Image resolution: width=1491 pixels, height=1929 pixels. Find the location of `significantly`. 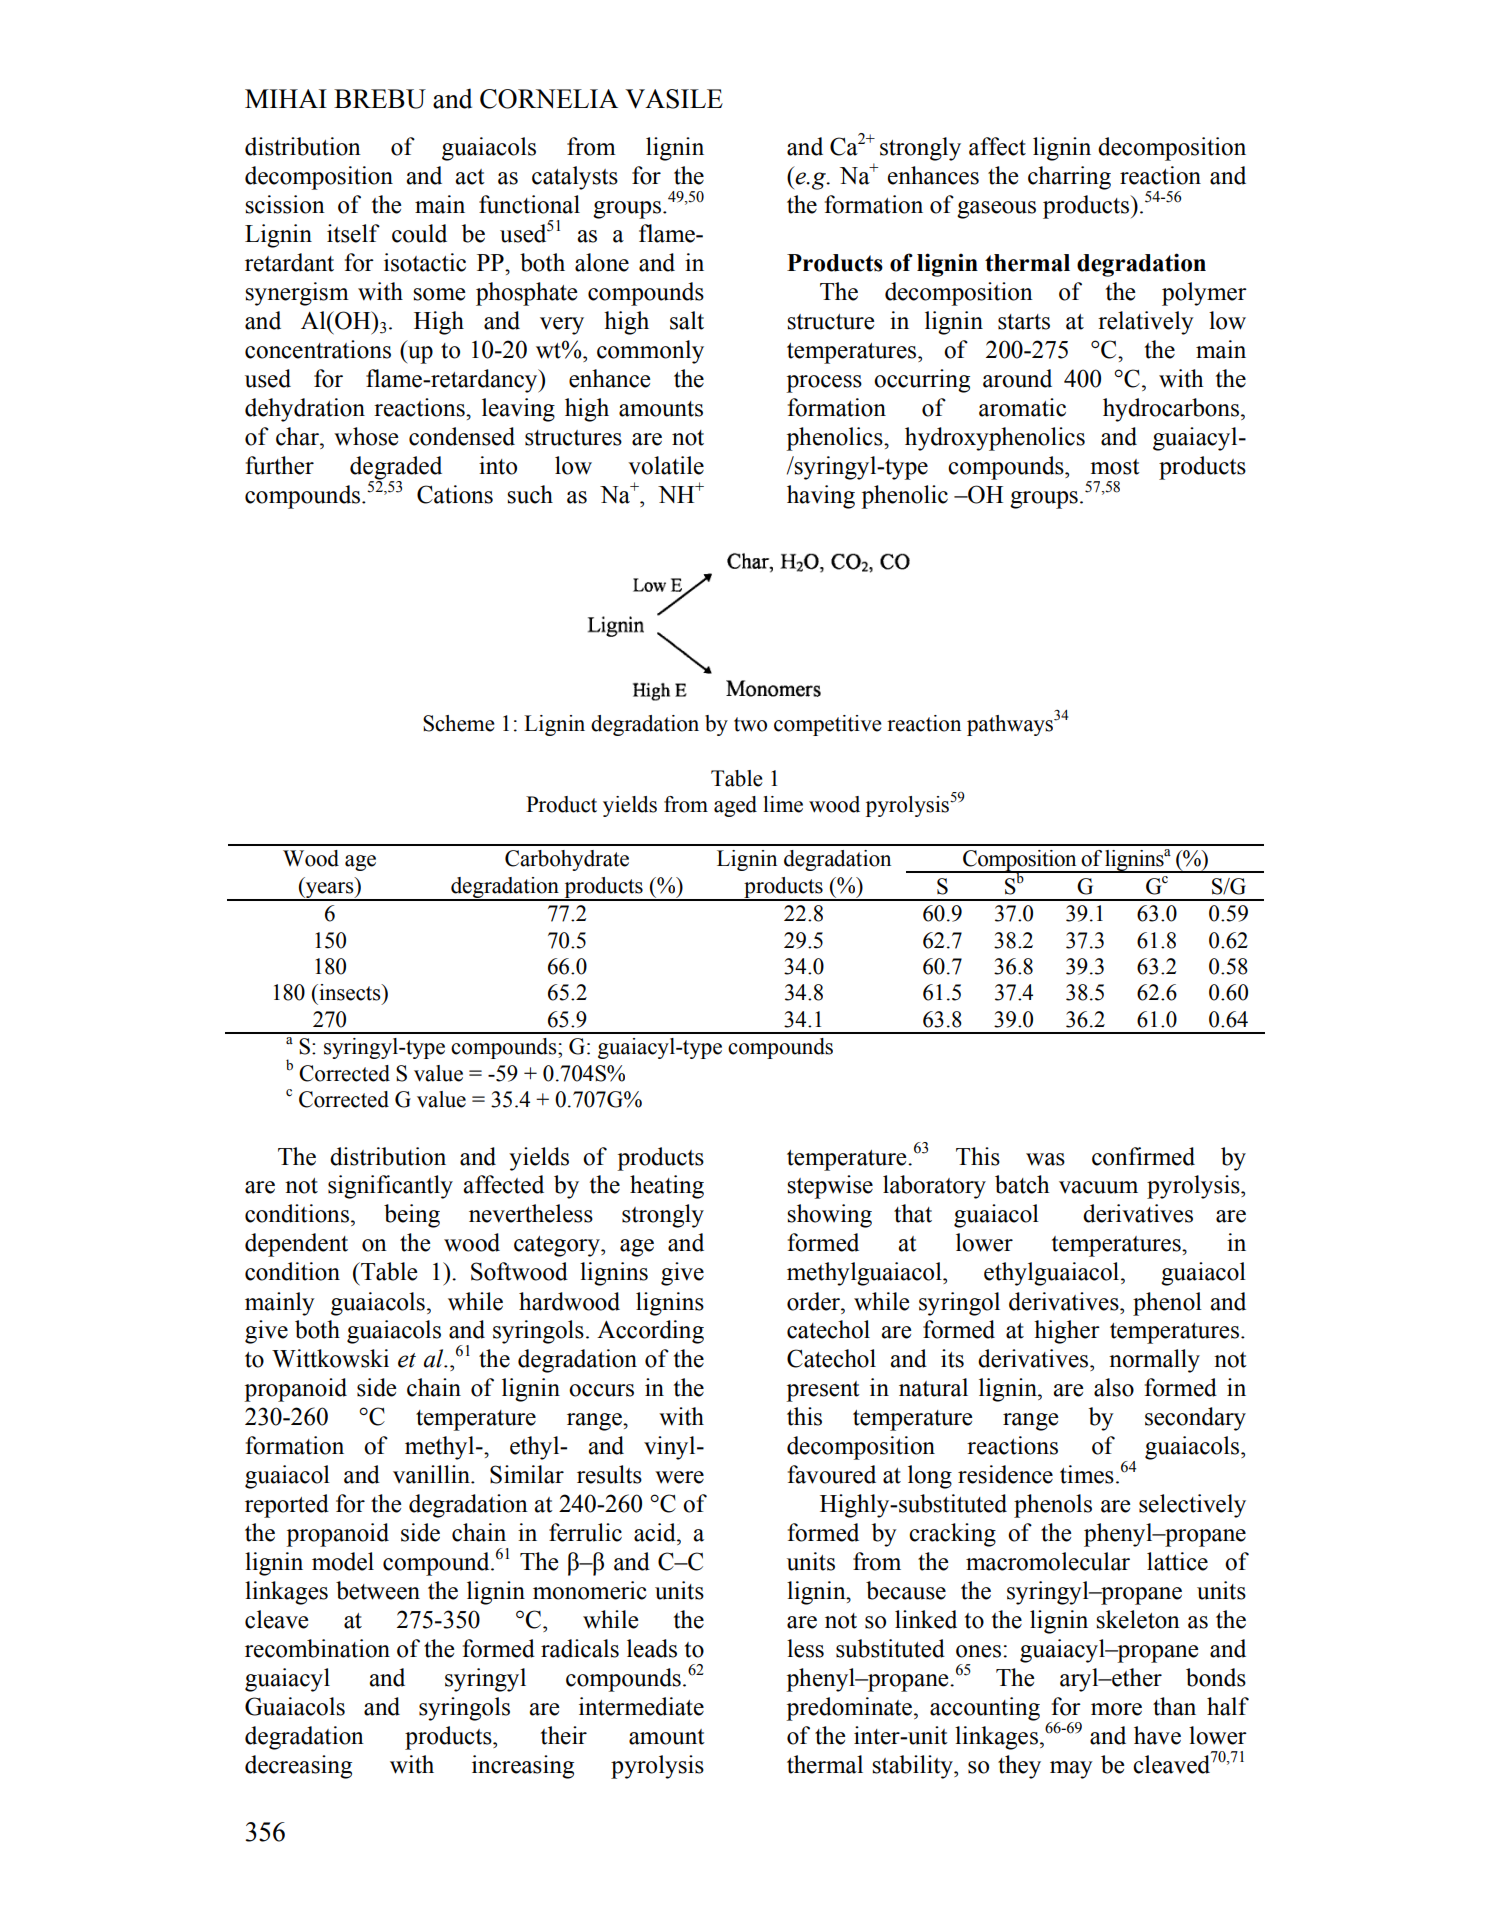

significantly is located at coordinates (390, 1187).
